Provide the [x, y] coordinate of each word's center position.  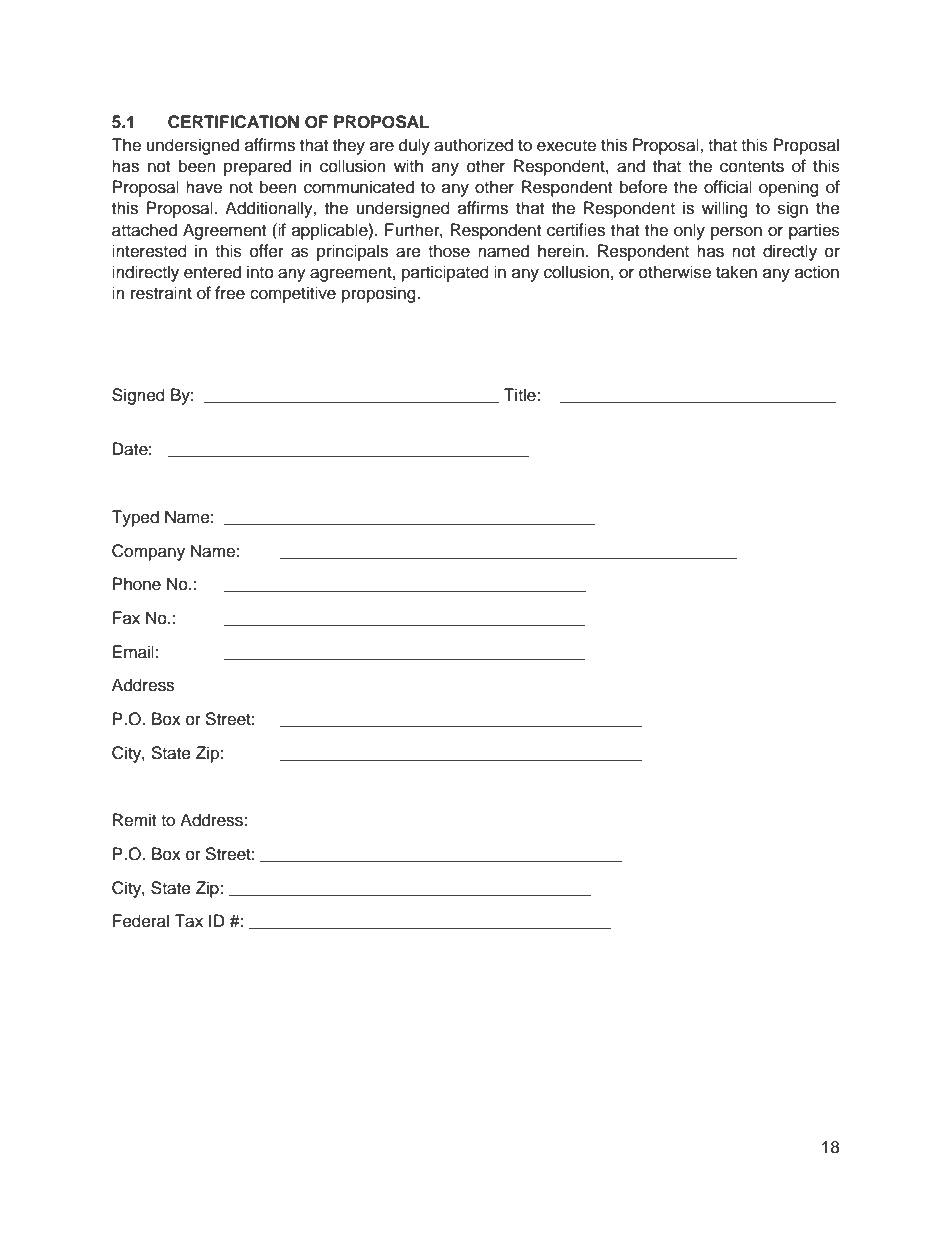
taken [736, 272]
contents [752, 167]
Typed [135, 518]
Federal [141, 921]
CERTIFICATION [233, 122]
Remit [134, 820]
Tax [188, 921]
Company [148, 552]
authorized [473, 145]
